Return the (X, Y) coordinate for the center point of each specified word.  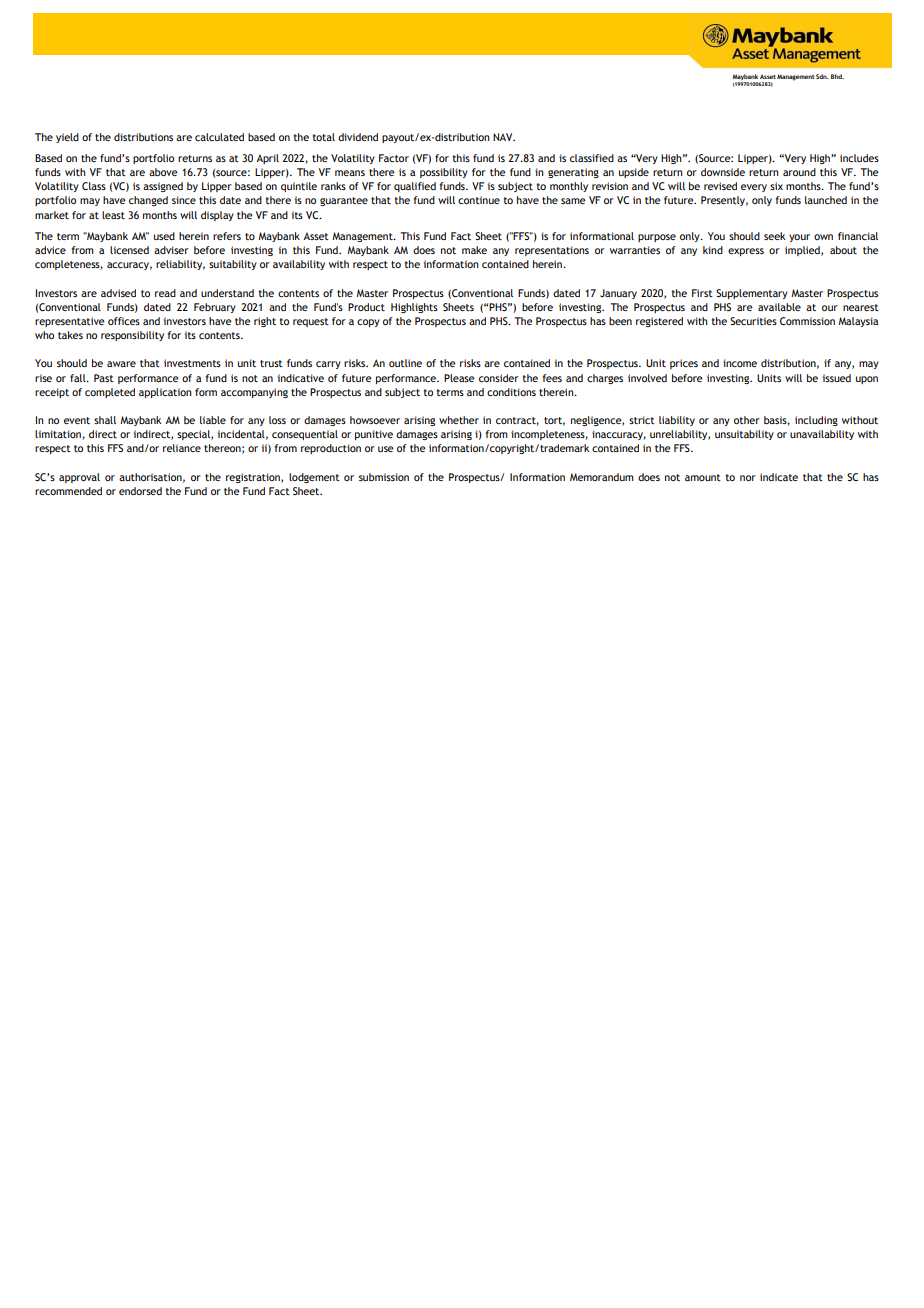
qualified (415, 187)
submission (384, 477)
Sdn (822, 76)
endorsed (140, 491)
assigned (163, 187)
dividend (358, 137)
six (776, 186)
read (165, 293)
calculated (219, 137)
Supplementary (752, 294)
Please (459, 378)
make (474, 250)
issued (837, 378)
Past (104, 378)
